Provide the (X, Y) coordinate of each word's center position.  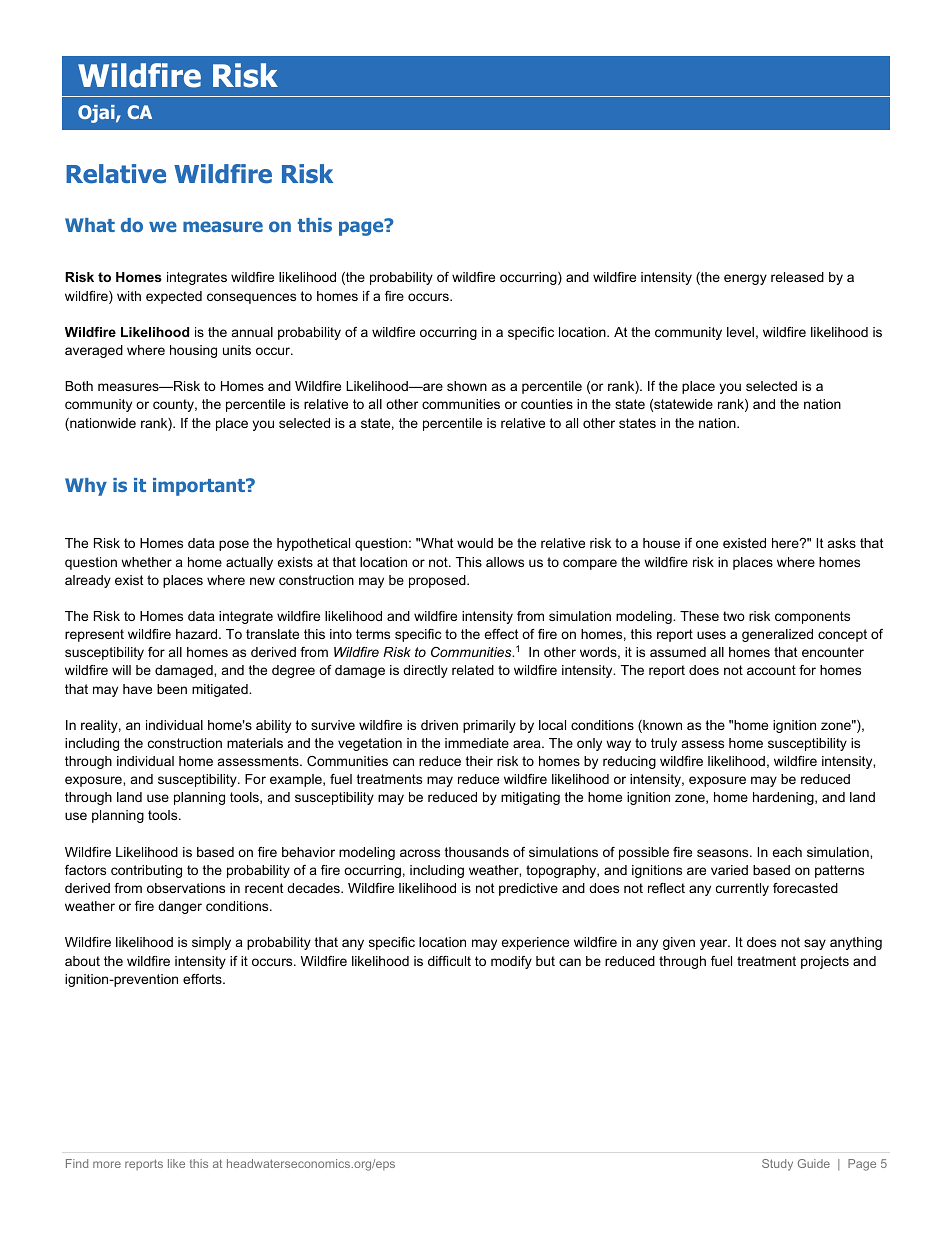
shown (467, 386)
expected (174, 297)
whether (146, 562)
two (734, 616)
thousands (477, 852)
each (787, 852)
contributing (146, 871)
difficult (449, 961)
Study (777, 1165)
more (107, 1164)
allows (505, 562)
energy (745, 279)
